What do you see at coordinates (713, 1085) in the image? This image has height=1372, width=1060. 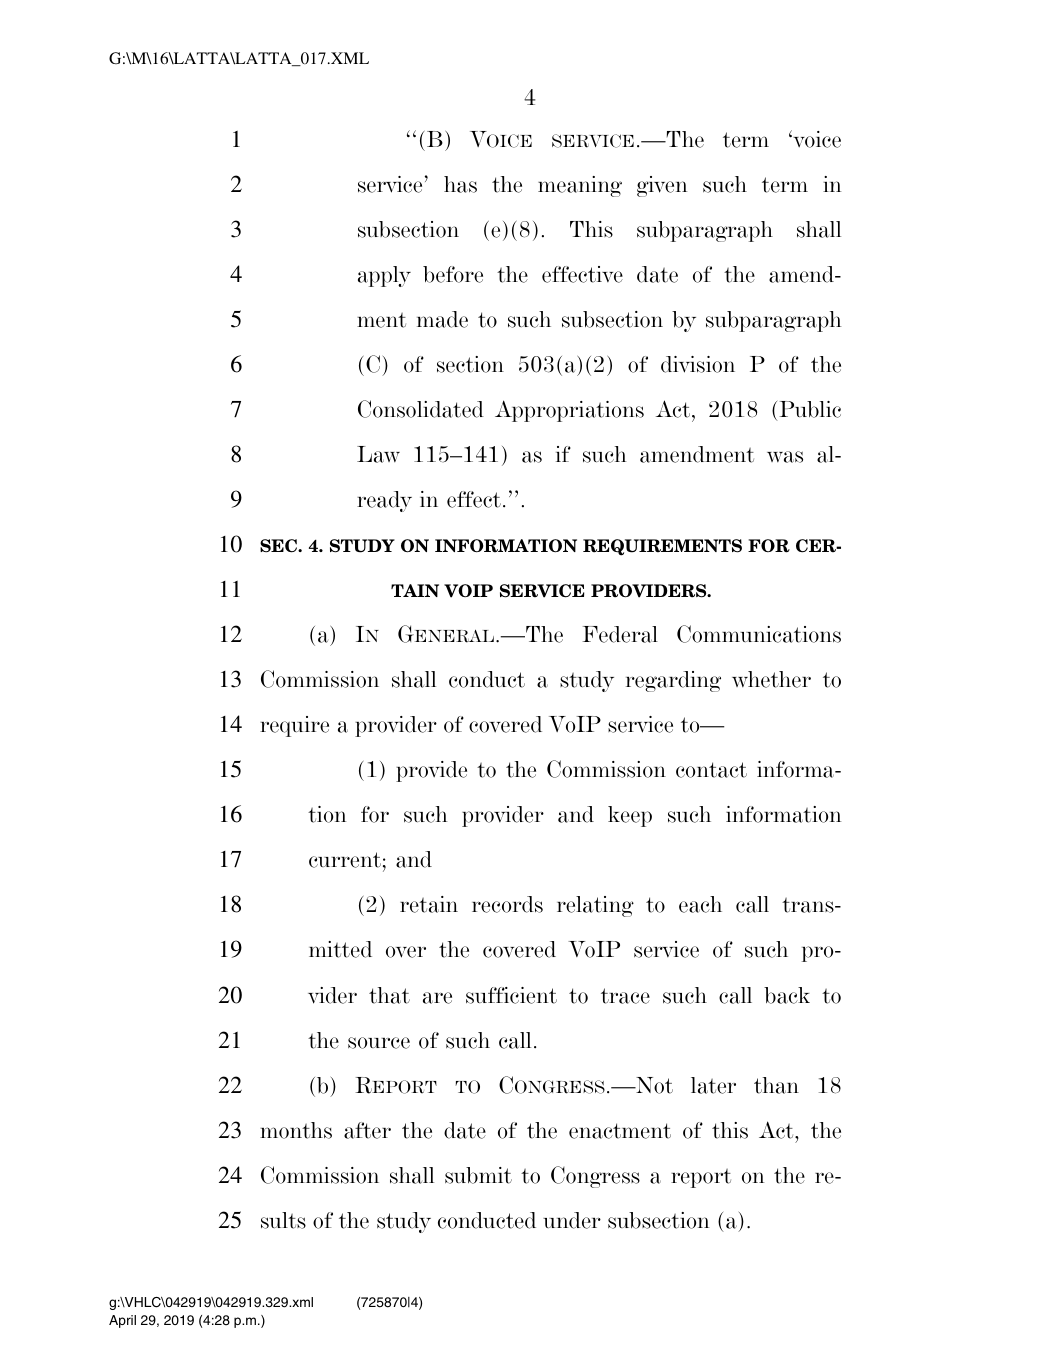 I see `later` at bounding box center [713, 1085].
